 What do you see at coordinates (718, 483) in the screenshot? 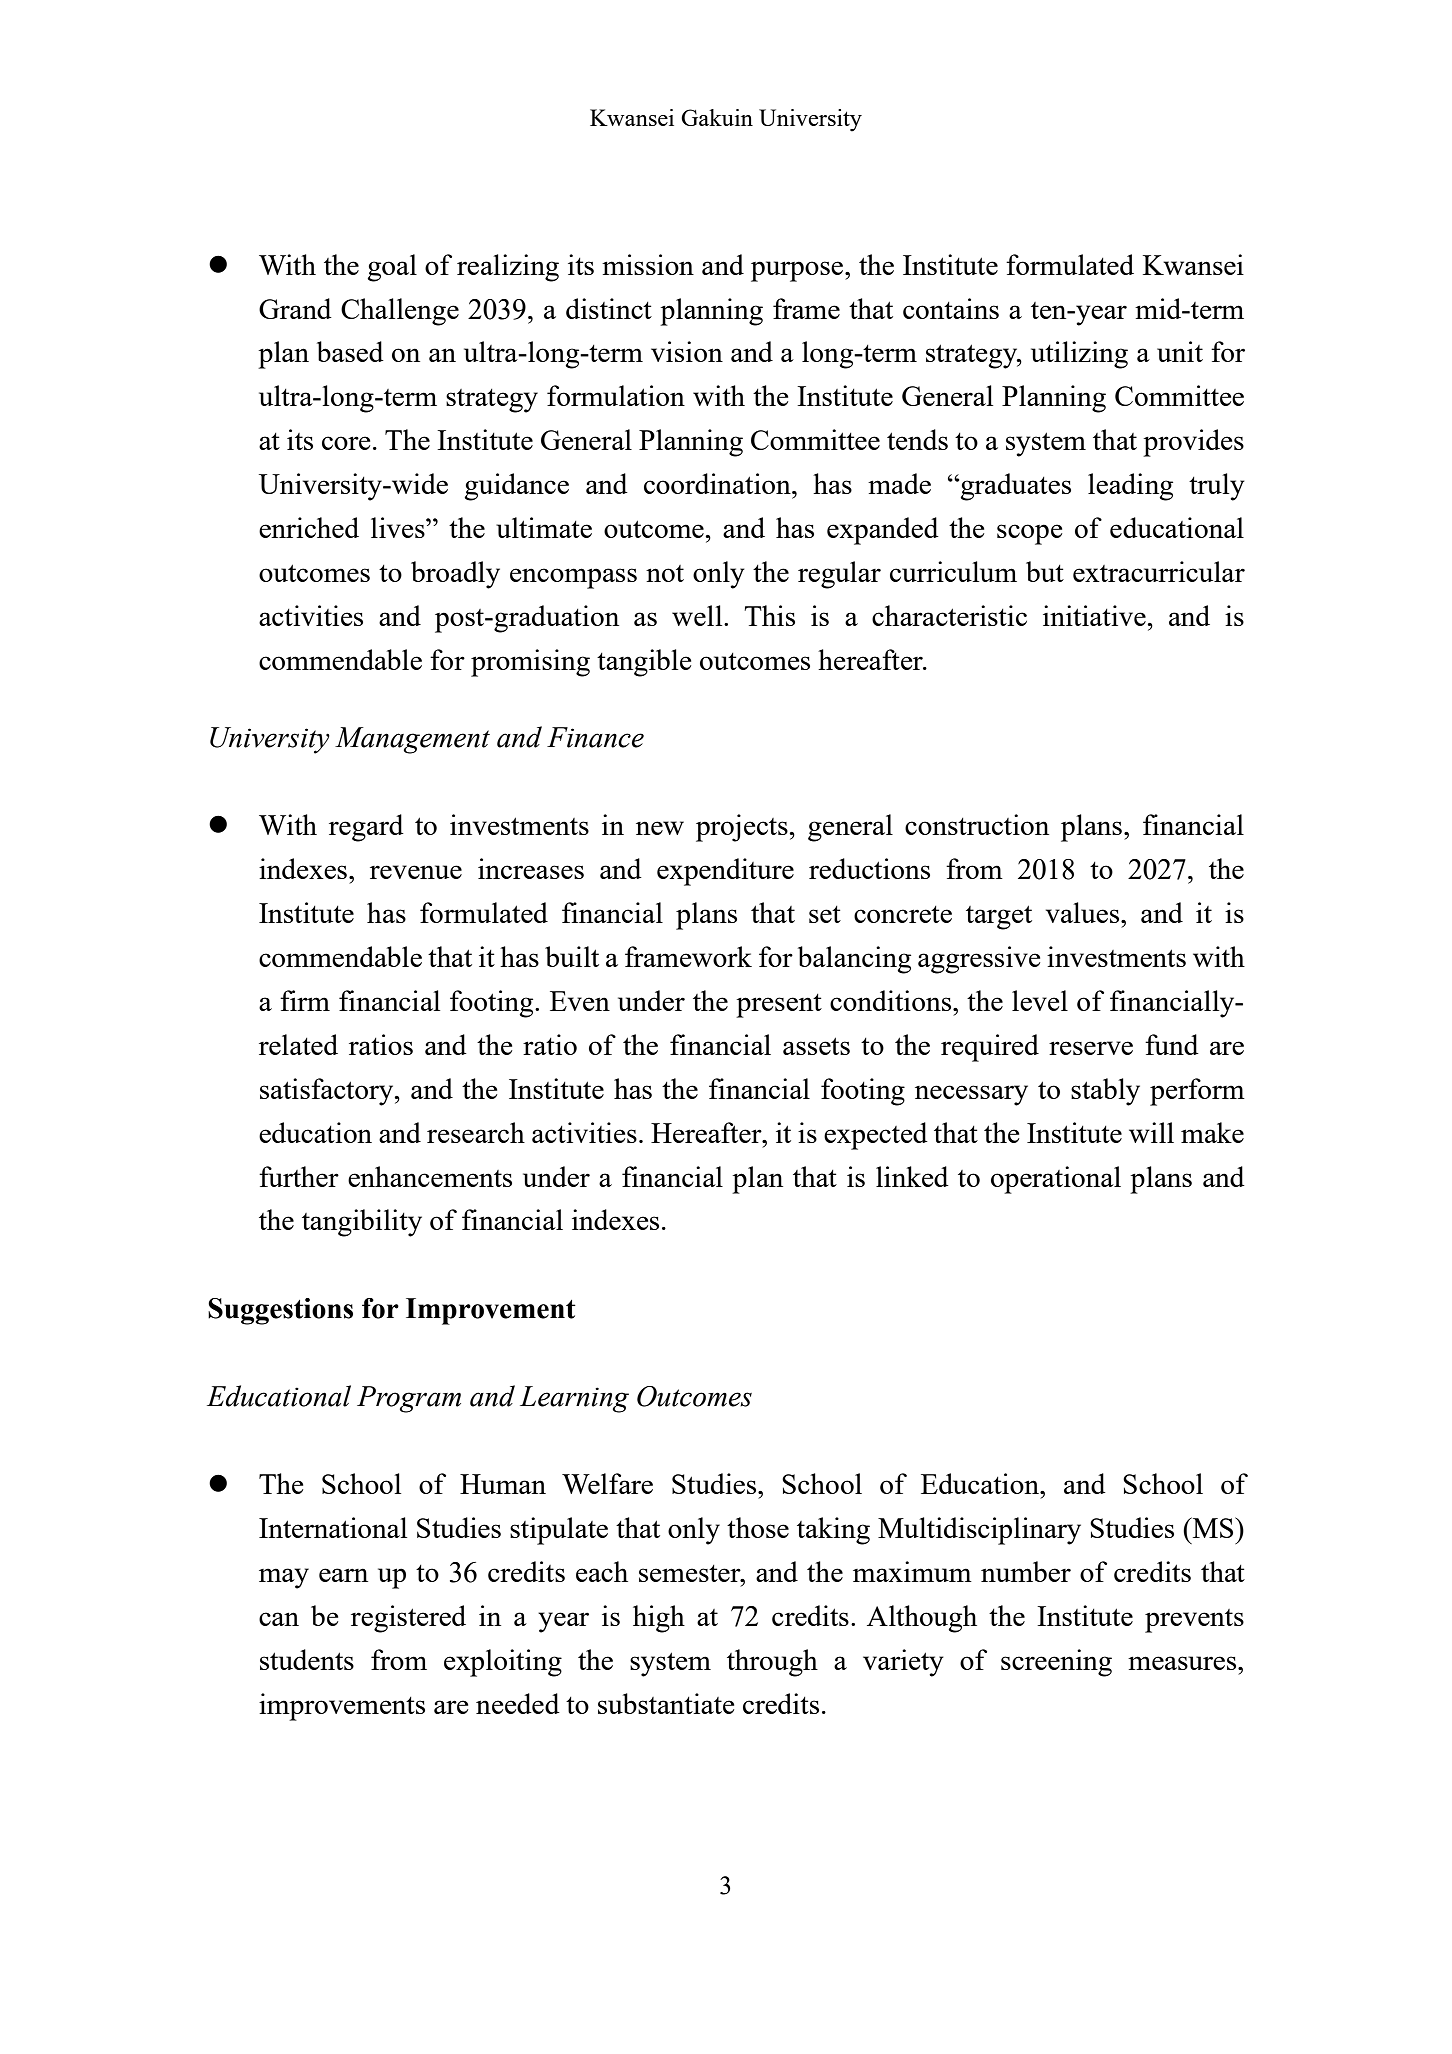
I see `coordination` at bounding box center [718, 483].
